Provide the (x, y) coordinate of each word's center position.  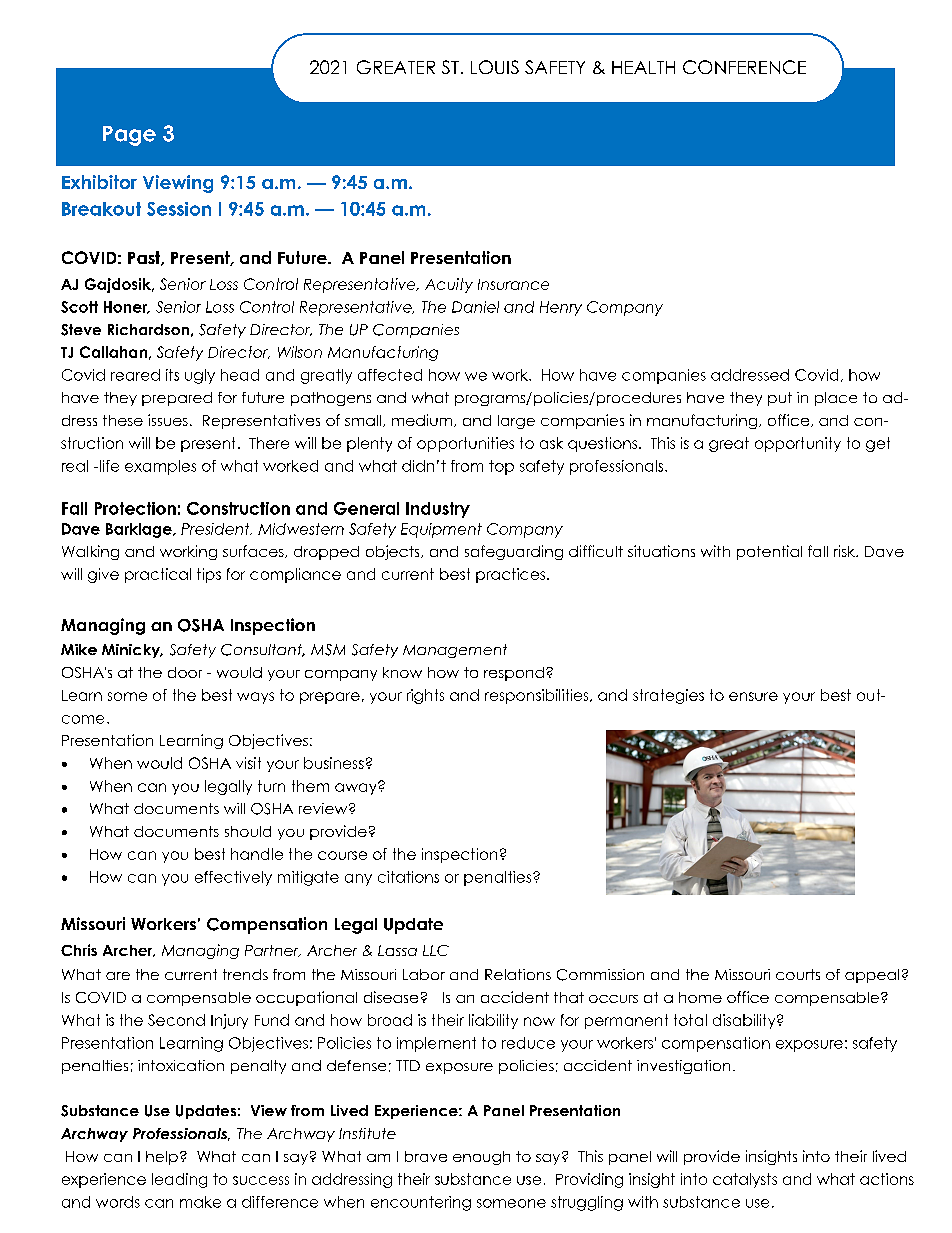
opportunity (798, 444)
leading (179, 1180)
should (248, 831)
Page (129, 136)
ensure (753, 696)
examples (160, 467)
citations (408, 877)
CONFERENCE (744, 67)
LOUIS (495, 67)
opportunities (465, 444)
